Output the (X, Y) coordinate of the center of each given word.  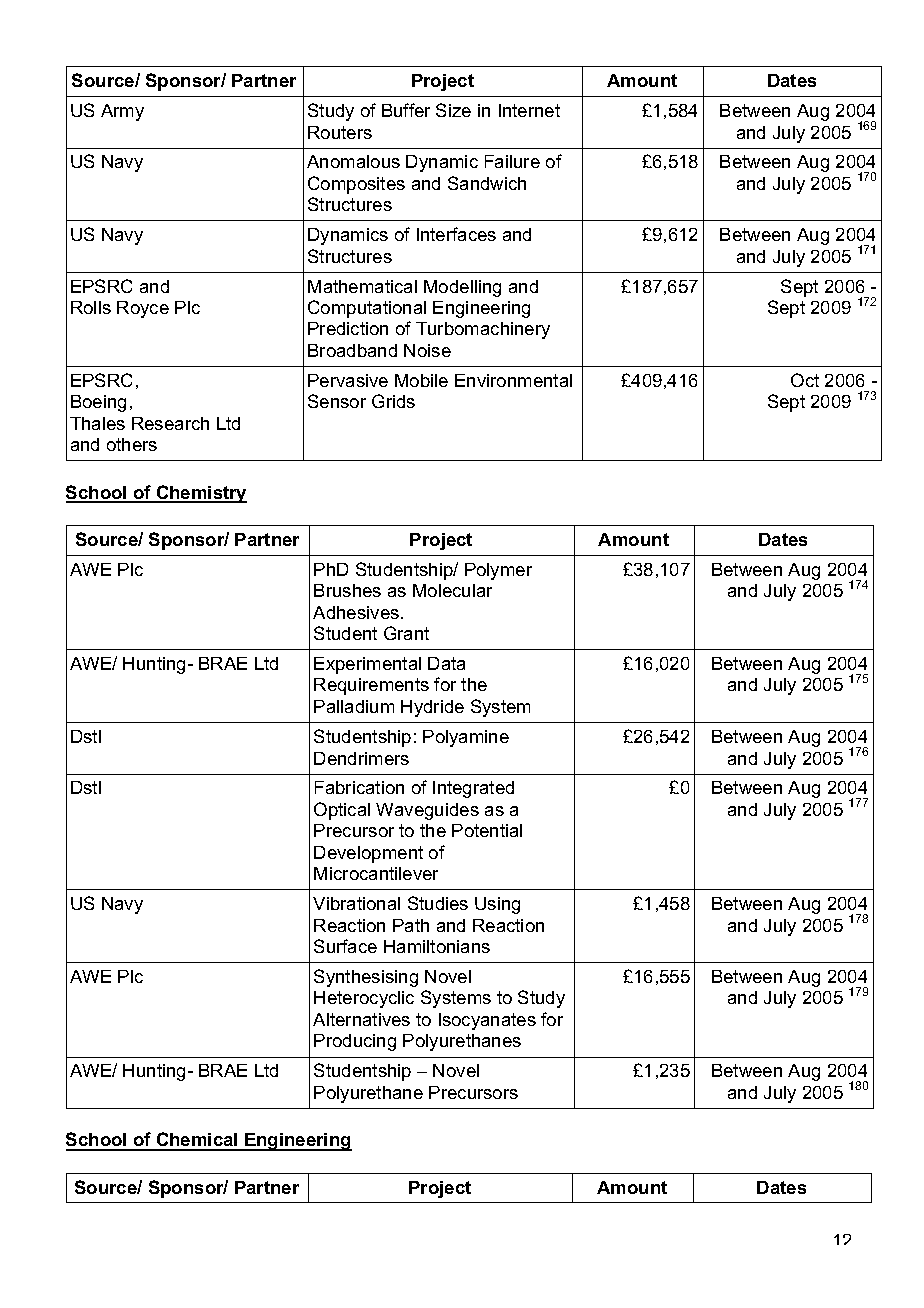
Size (453, 110)
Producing (355, 1042)
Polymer (498, 571)
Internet (529, 110)
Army (122, 112)
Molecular (452, 590)
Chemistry (200, 494)
